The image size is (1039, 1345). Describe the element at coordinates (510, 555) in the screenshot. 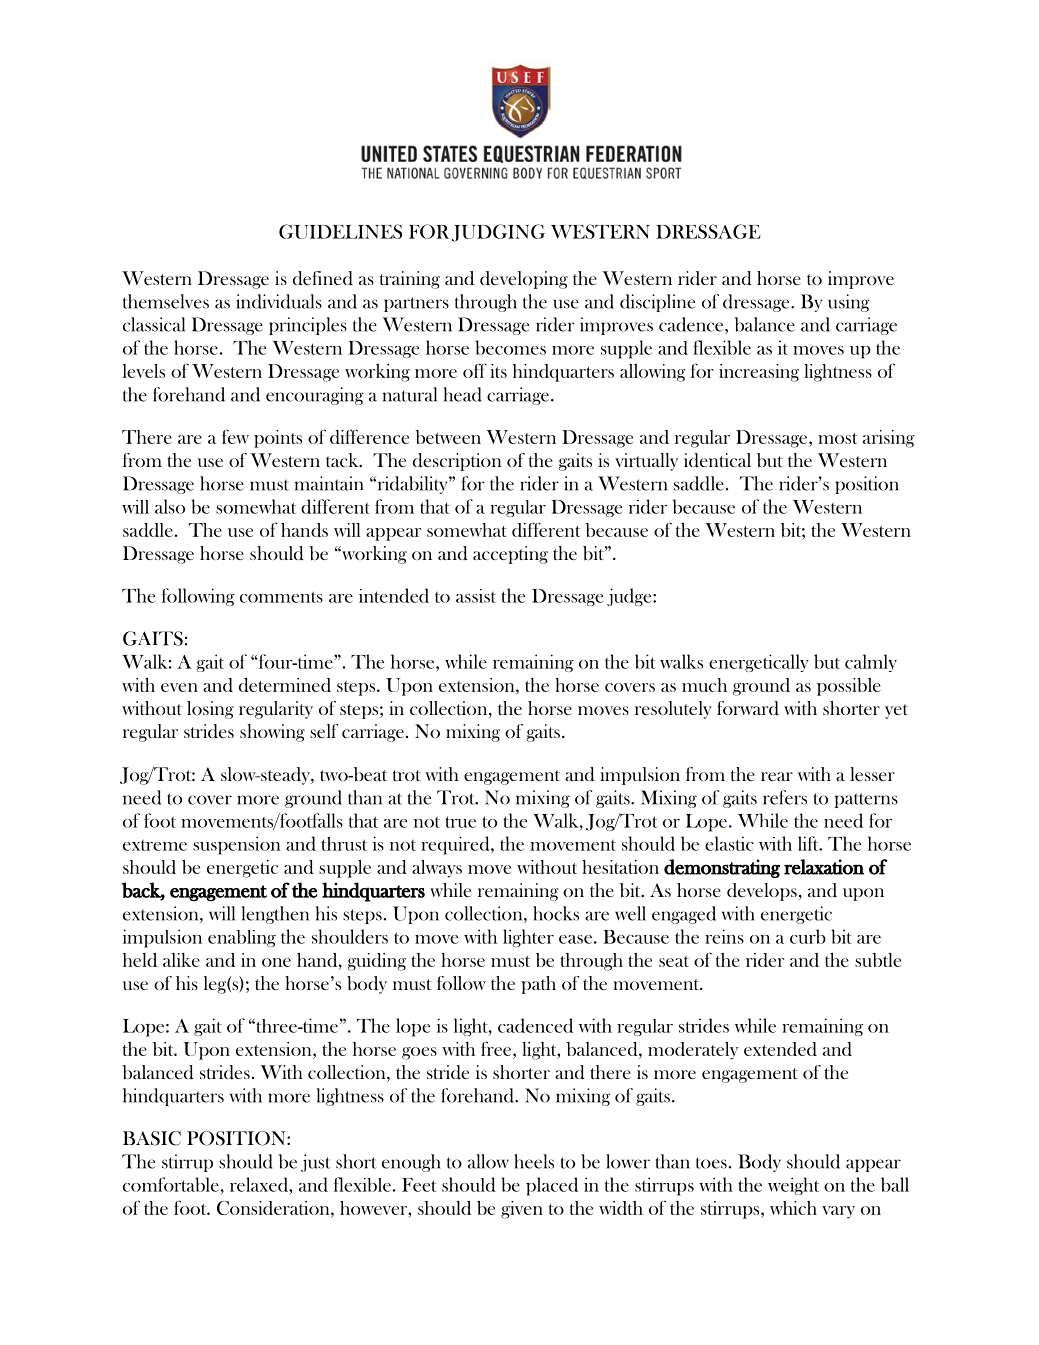

I see `accepting` at that location.
